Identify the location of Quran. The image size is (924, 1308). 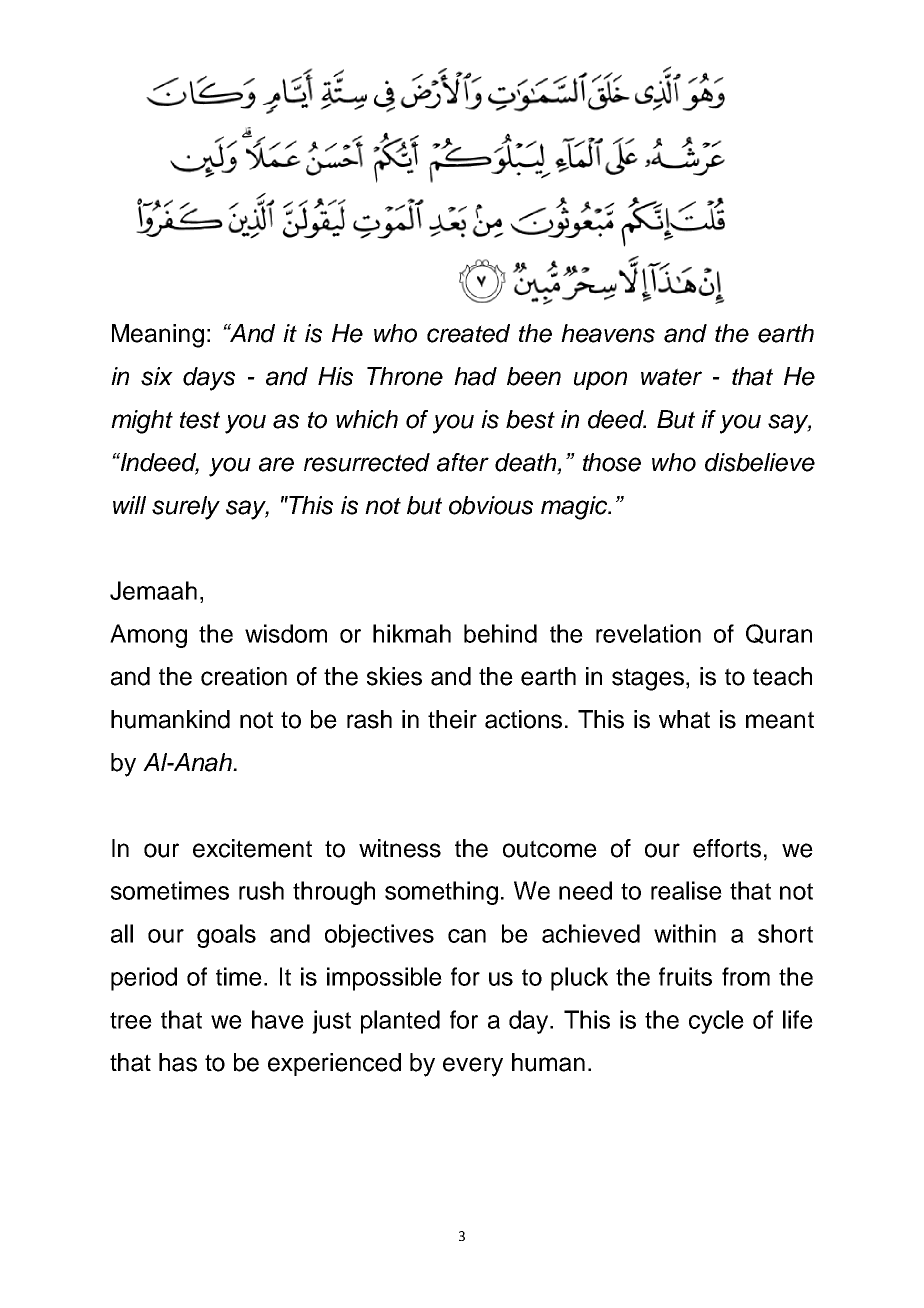
(779, 634).
